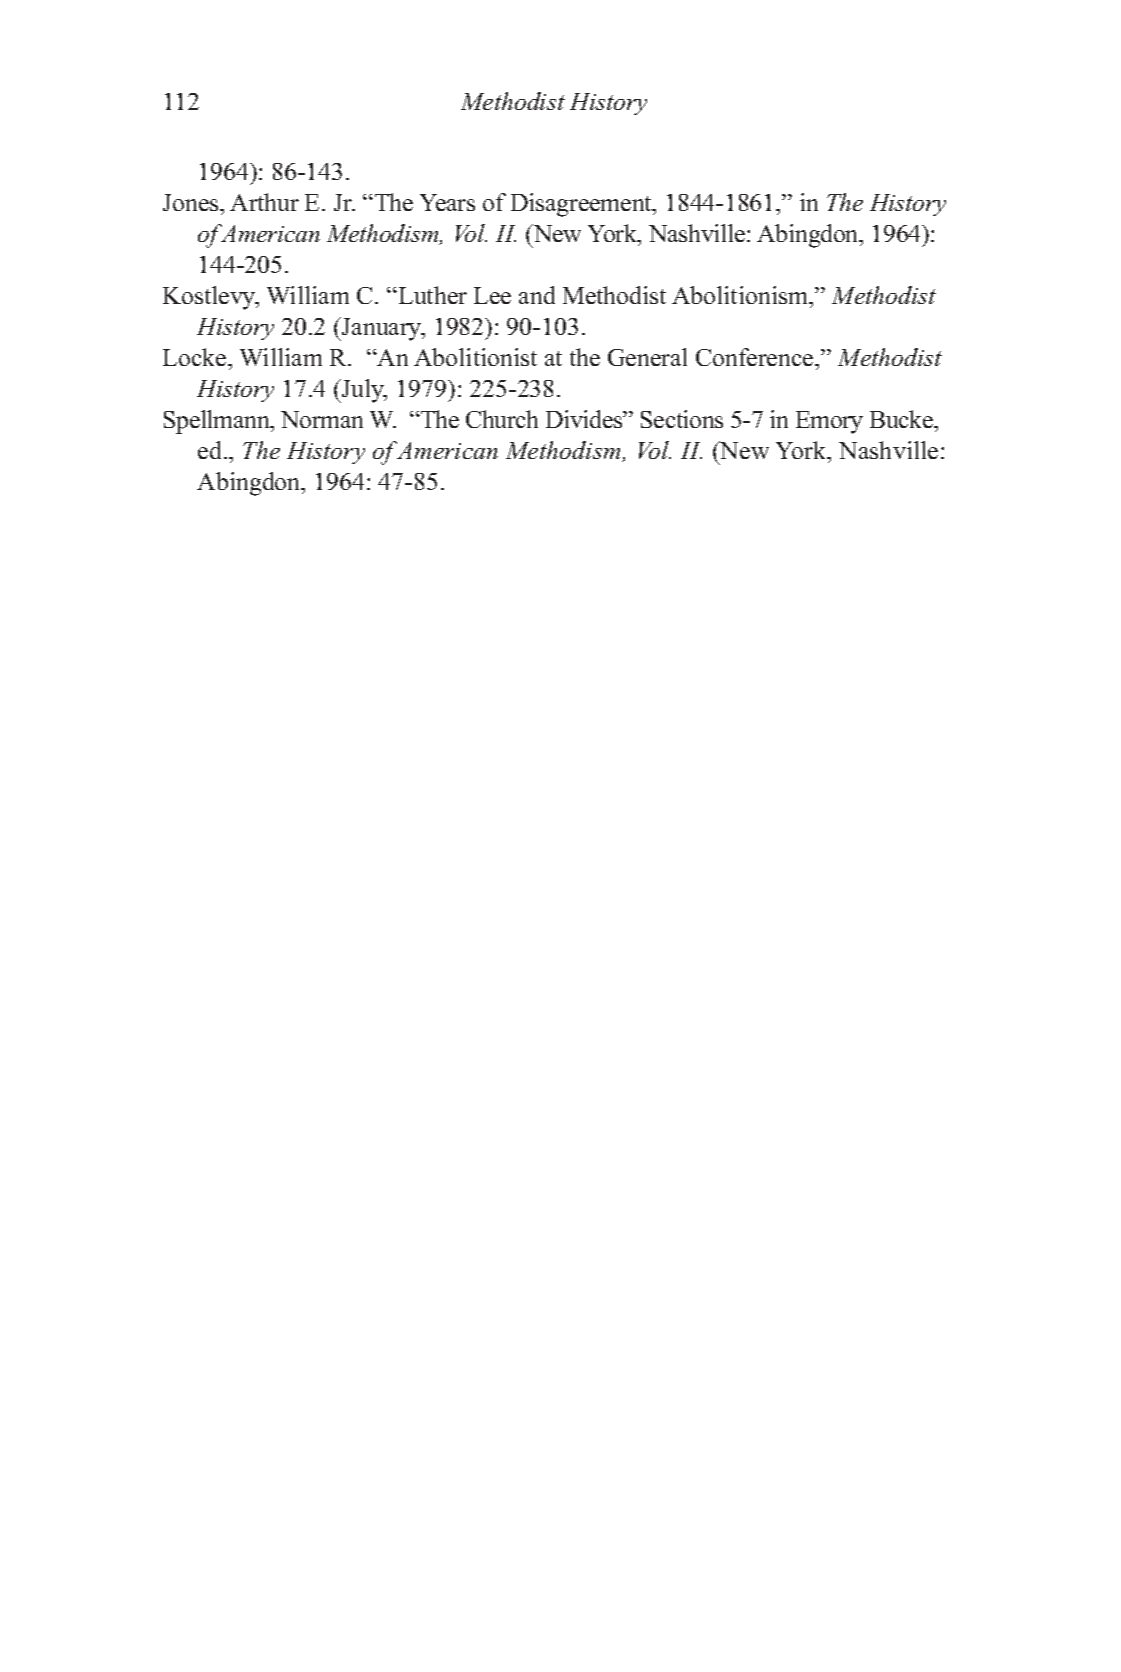 Image resolution: width=1121 pixels, height=1672 pixels. What do you see at coordinates (502, 419) in the screenshot?
I see `Church` at bounding box center [502, 419].
